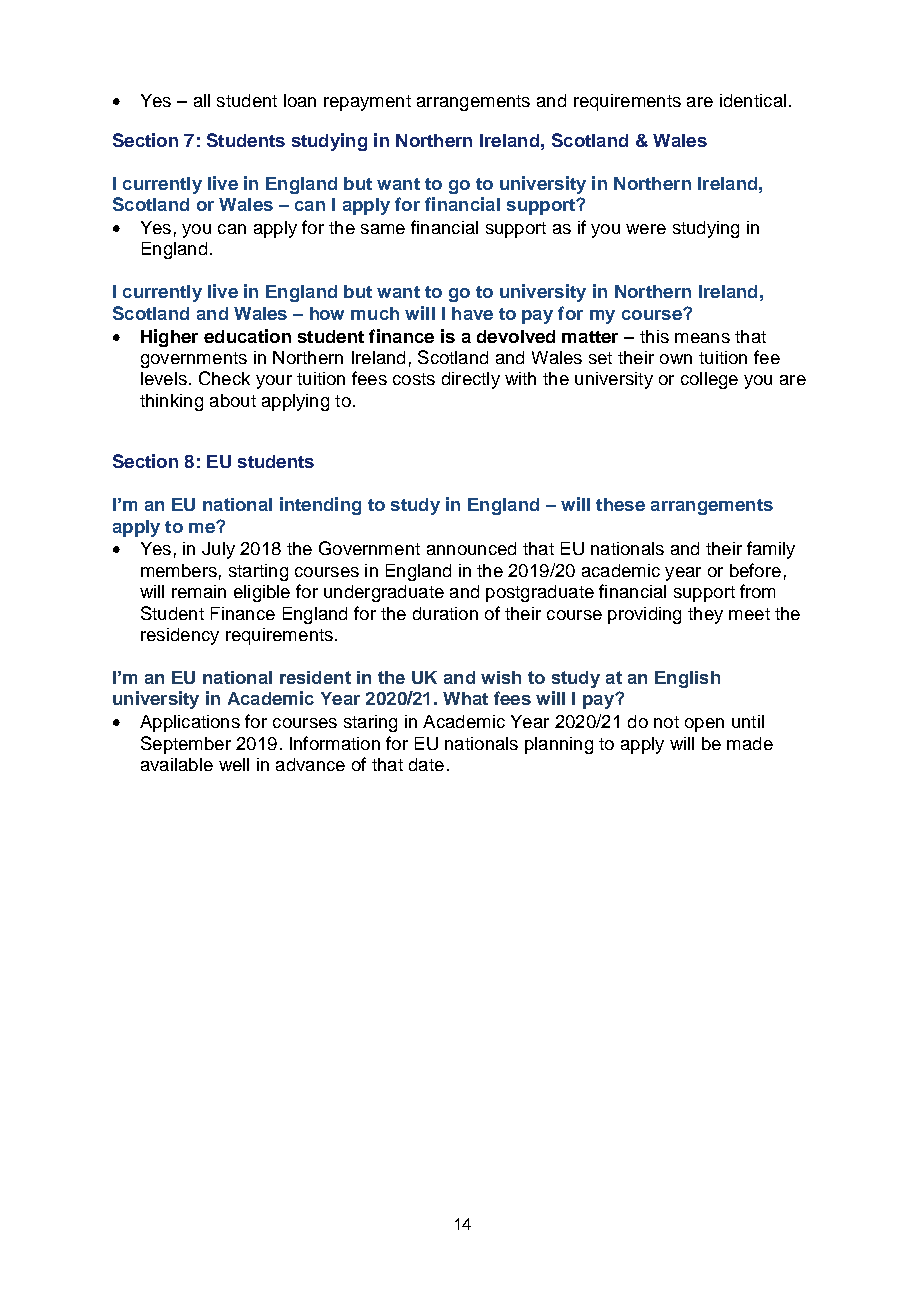 The height and width of the image is (1308, 924). What do you see at coordinates (233, 400) in the image?
I see `about` at bounding box center [233, 400].
